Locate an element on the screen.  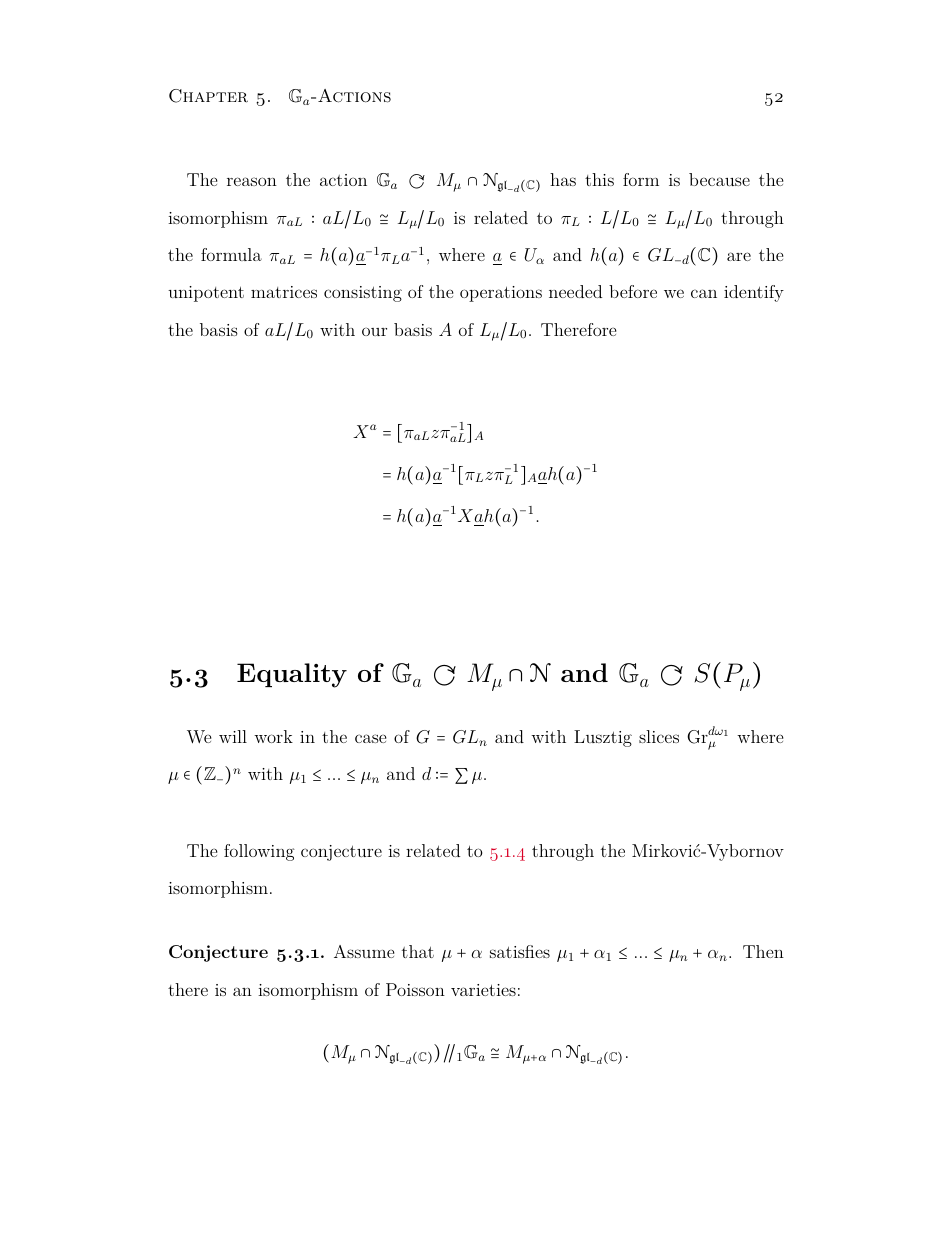
Equality is located at coordinates (292, 675).
